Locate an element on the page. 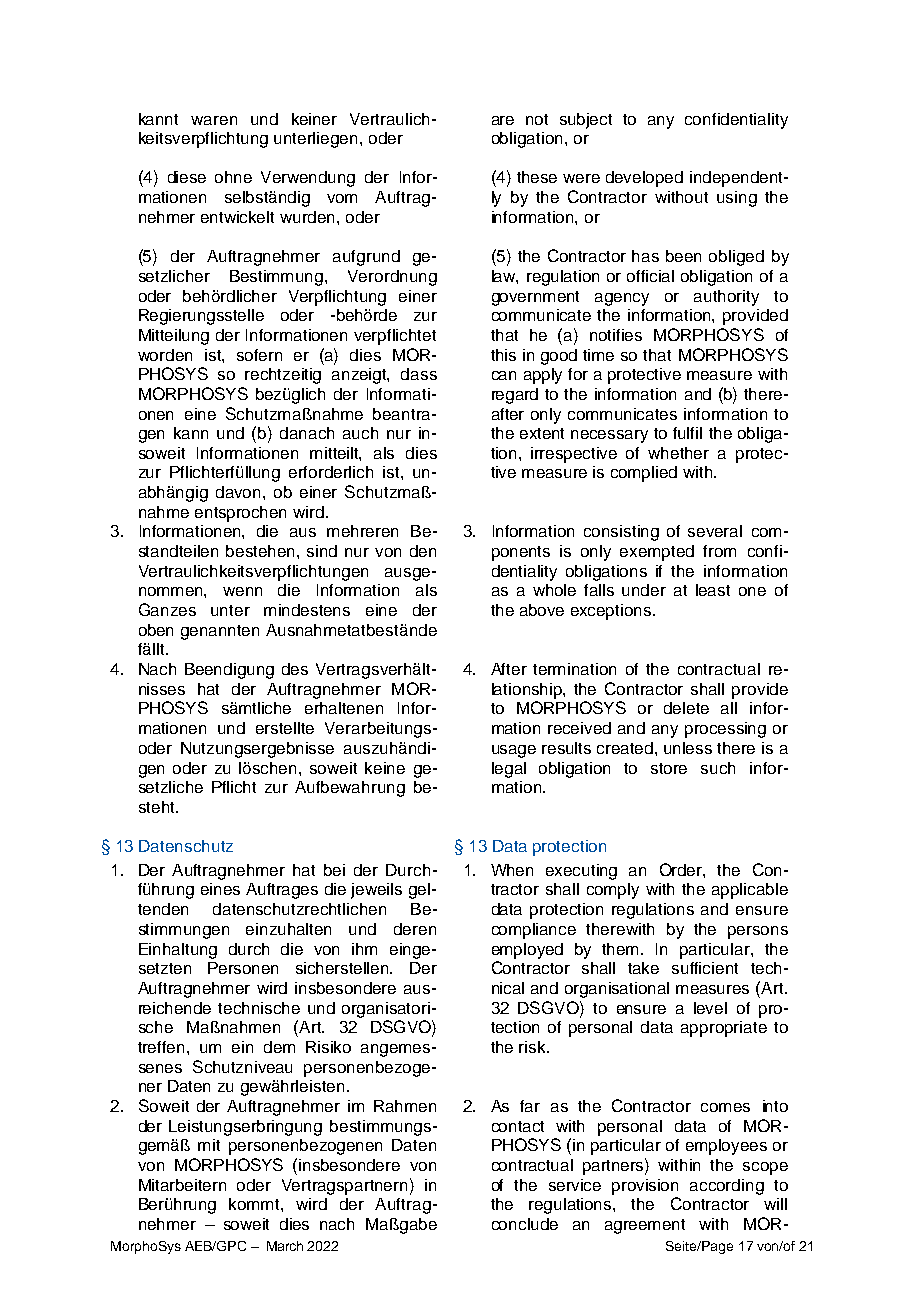 Image resolution: width=924 pixels, height=1308 pixels. these is located at coordinates (537, 177).
